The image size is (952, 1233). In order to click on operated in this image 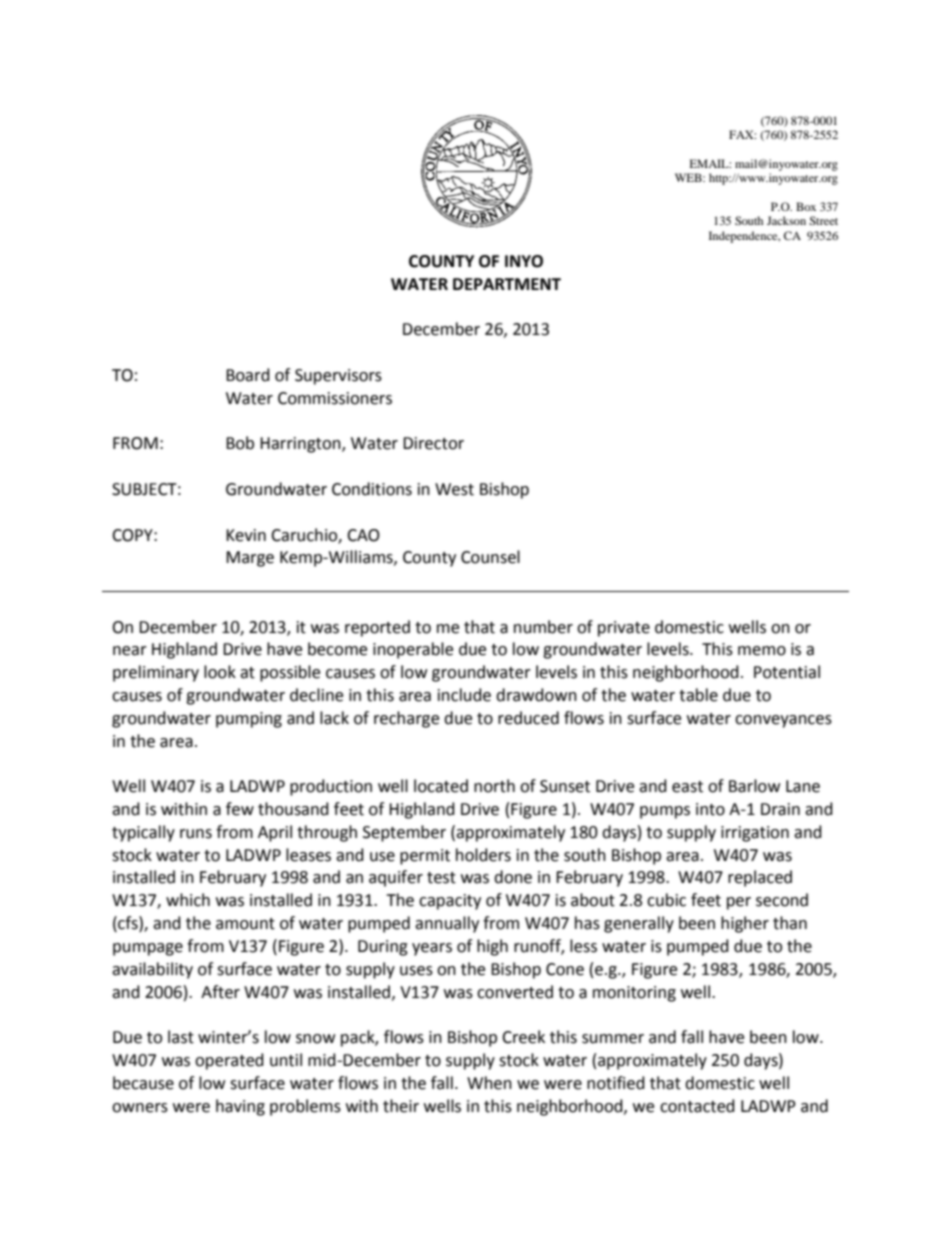, I will do `click(229, 1061)`.
